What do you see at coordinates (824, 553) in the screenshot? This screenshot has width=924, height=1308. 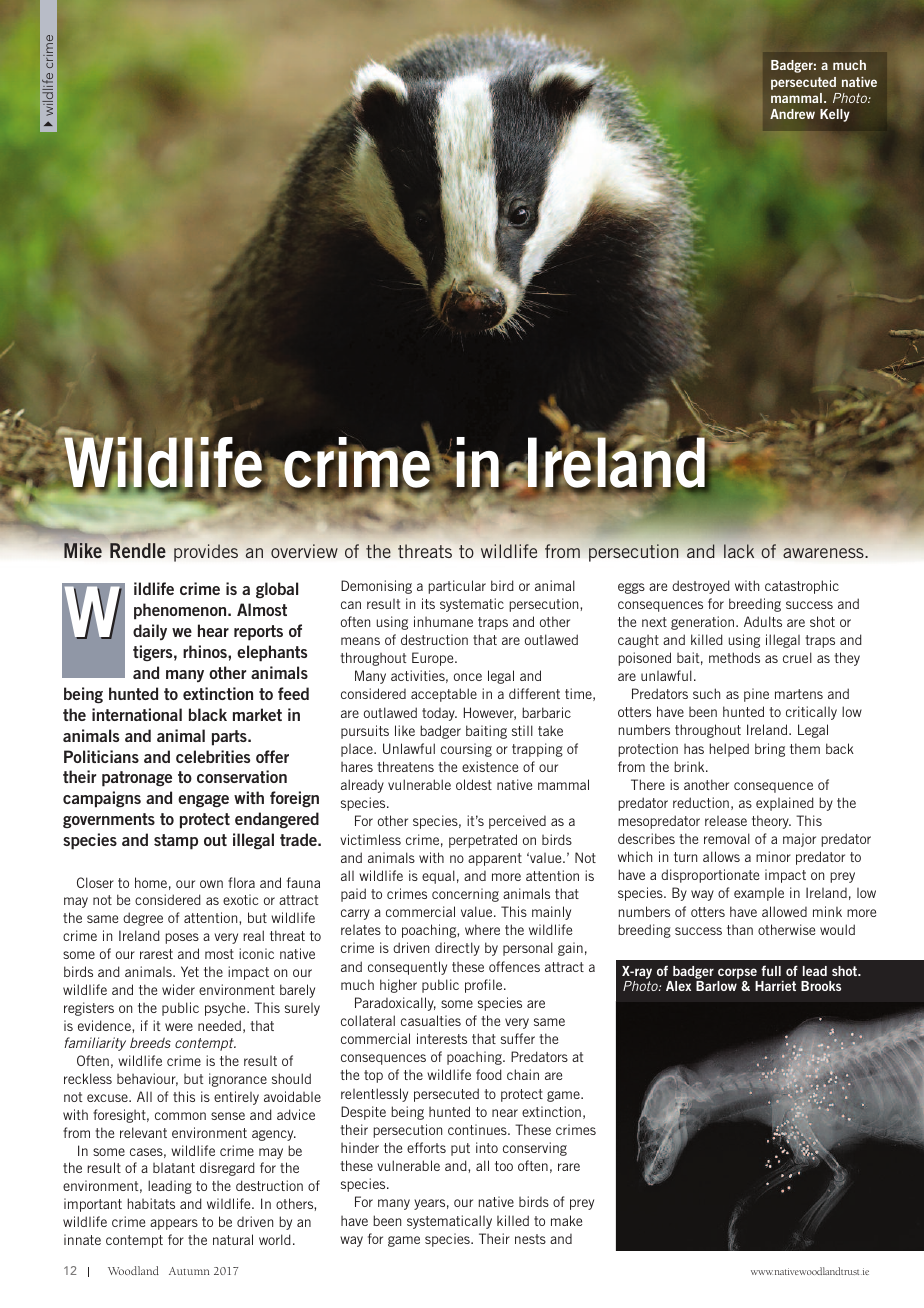 I see `awareness` at bounding box center [824, 553].
